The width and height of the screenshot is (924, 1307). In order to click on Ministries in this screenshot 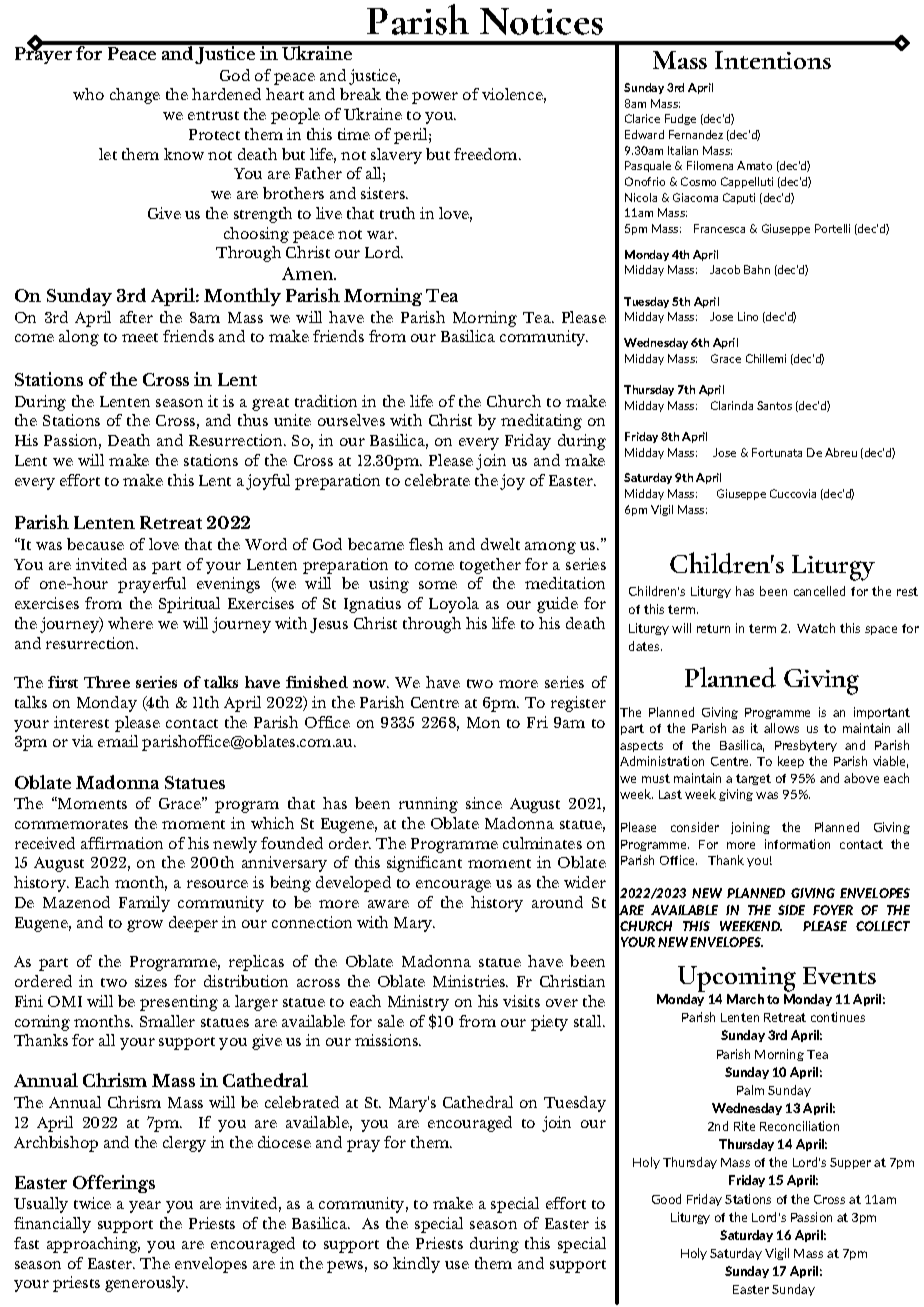, I will do `click(470, 981)`.
